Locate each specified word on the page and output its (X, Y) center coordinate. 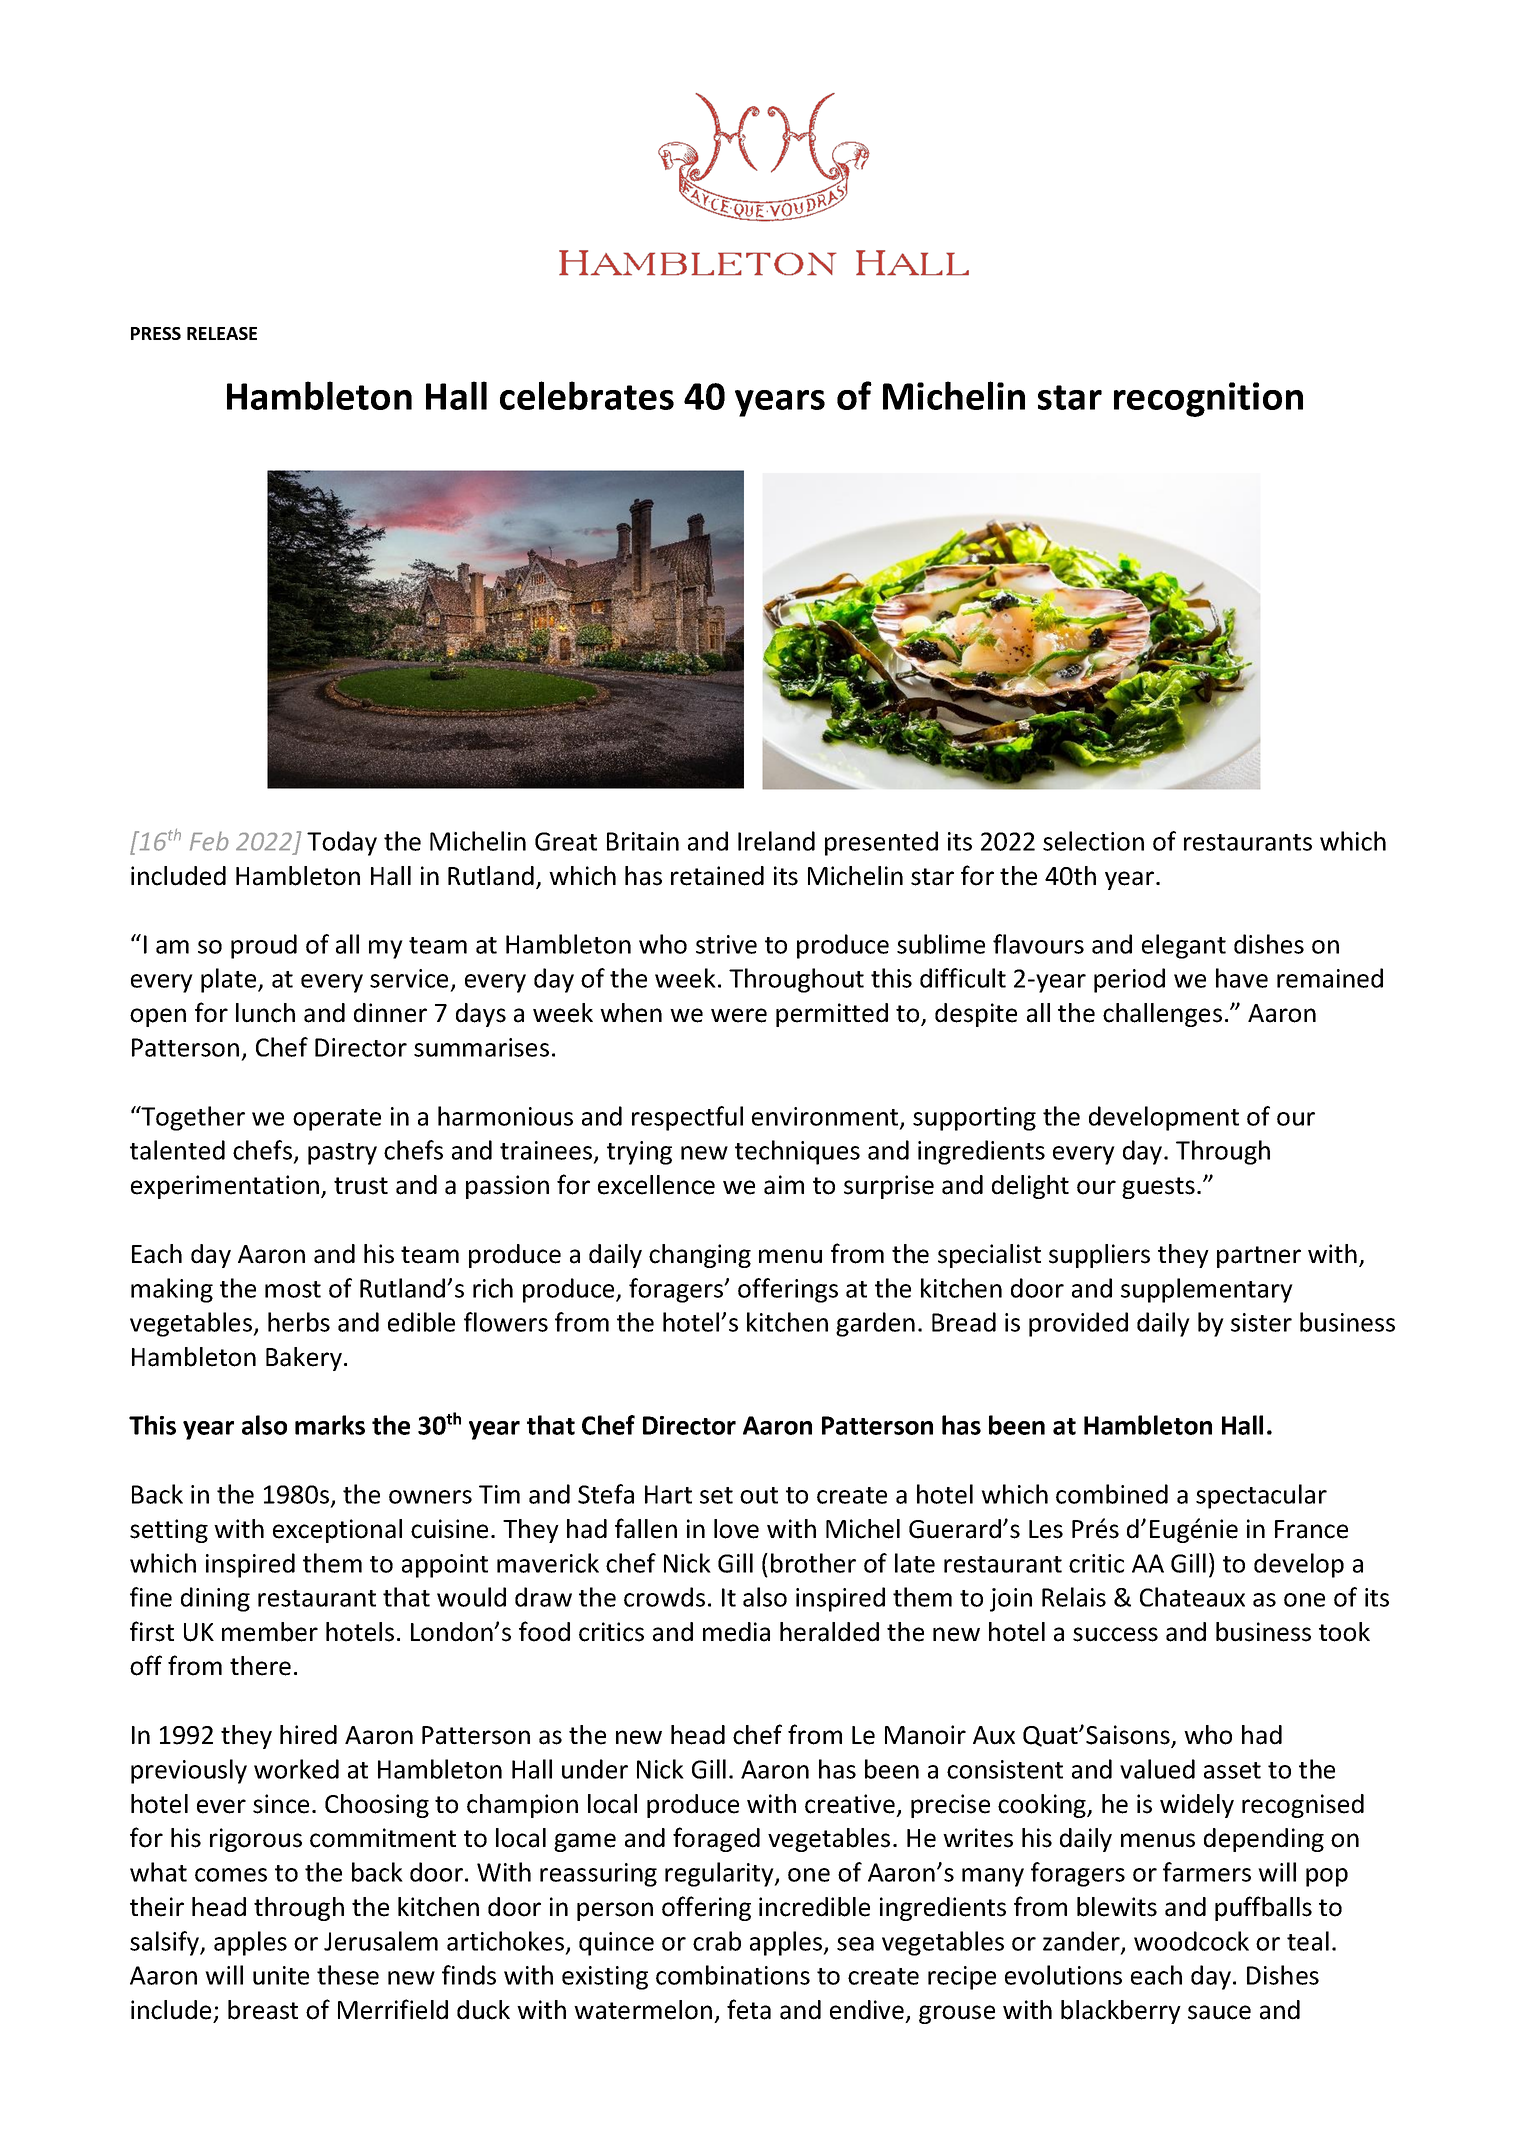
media (736, 1632)
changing (700, 1256)
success (1115, 1634)
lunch (265, 1013)
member (270, 1632)
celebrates (587, 395)
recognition (1208, 399)
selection (1093, 841)
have (1242, 978)
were (739, 1015)
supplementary (1207, 1290)
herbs (299, 1322)
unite (281, 1975)
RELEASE (222, 333)
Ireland (776, 841)
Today (342, 843)
